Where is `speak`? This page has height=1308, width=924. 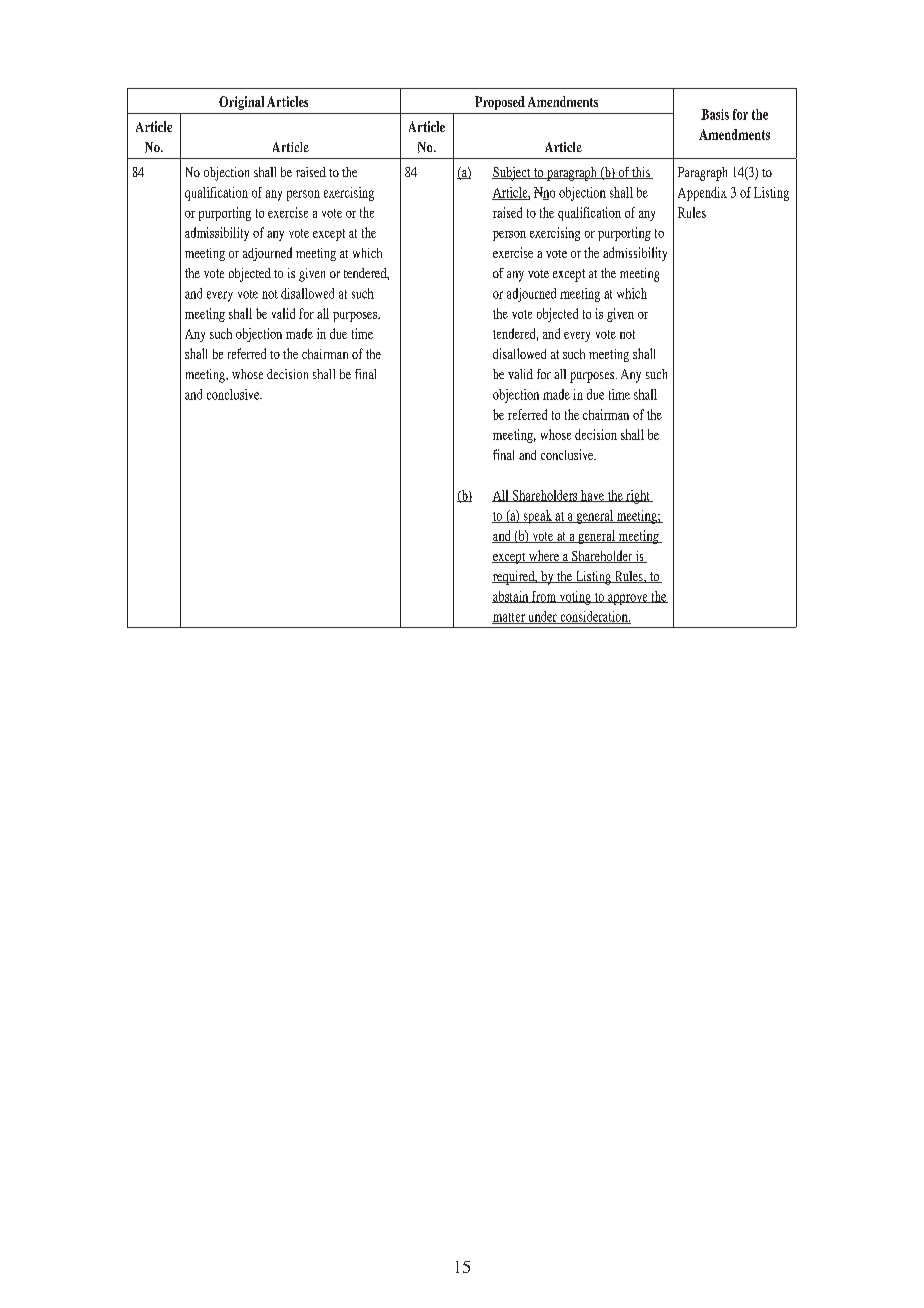 speak is located at coordinates (537, 517).
